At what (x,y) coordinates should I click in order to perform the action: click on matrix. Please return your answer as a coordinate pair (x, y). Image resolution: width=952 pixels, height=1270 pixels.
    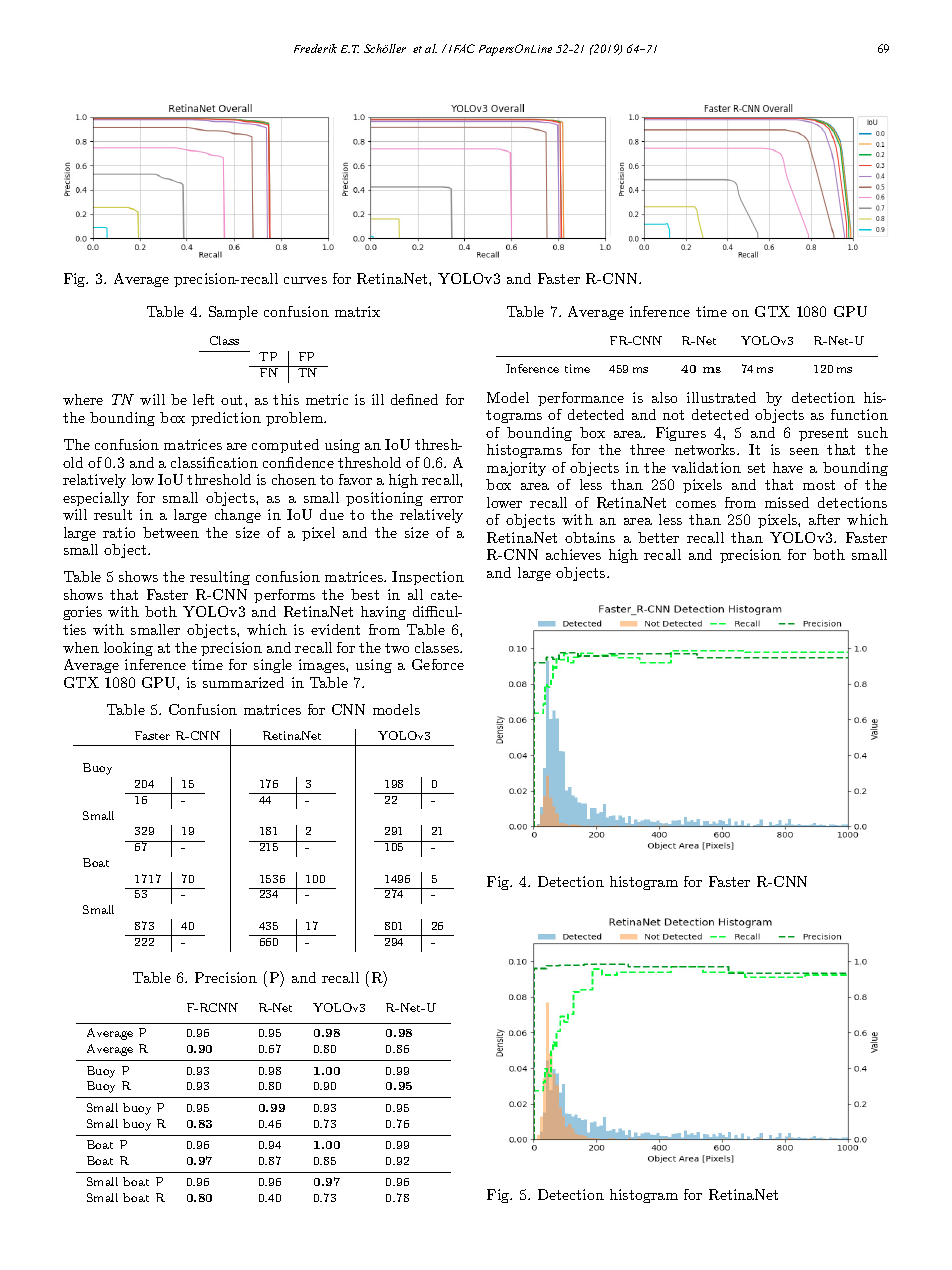
    Looking at the image, I should click on (357, 311).
